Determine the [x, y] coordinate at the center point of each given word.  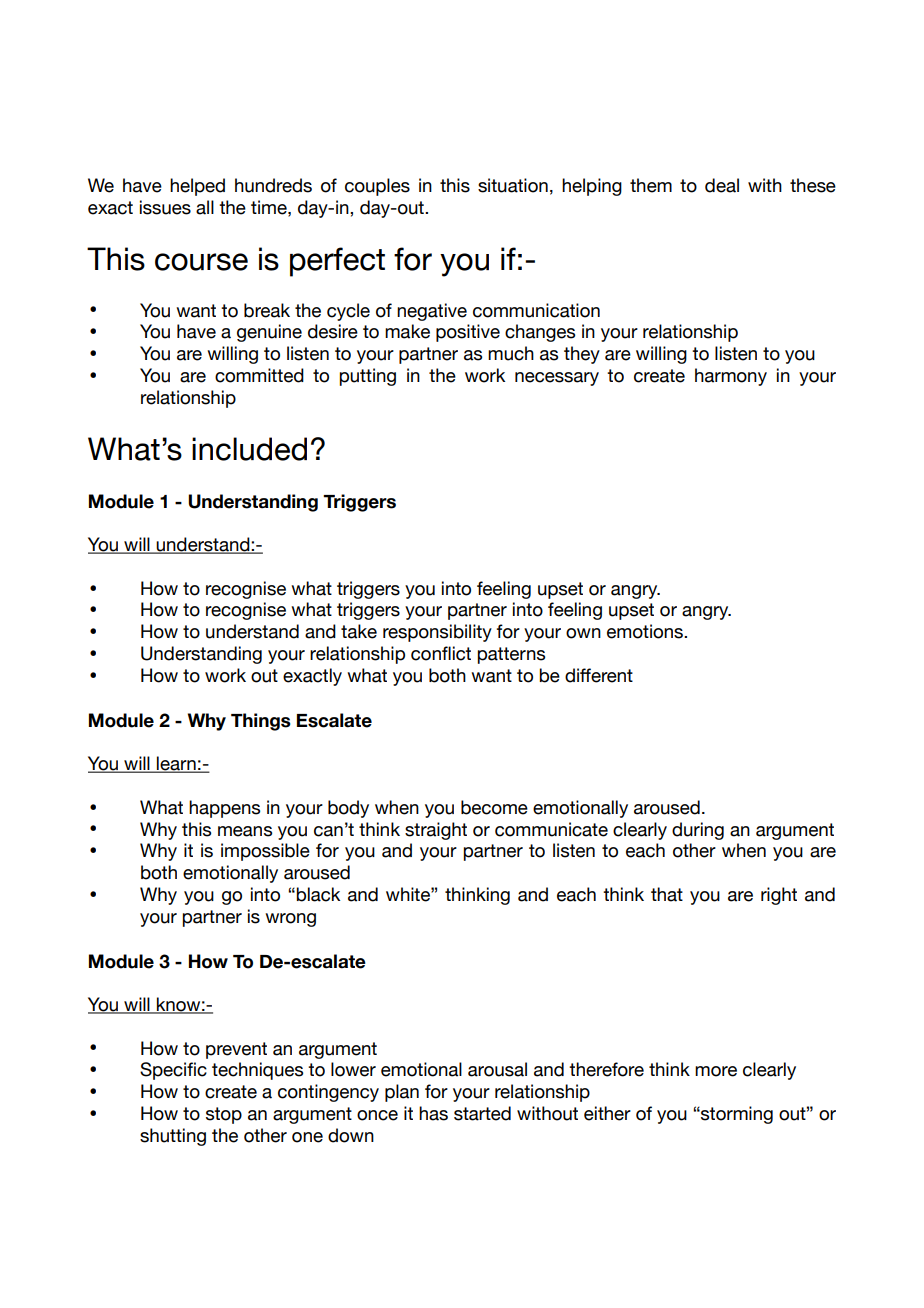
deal [722, 185]
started [482, 1113]
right [779, 896]
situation [513, 185]
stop [224, 1115]
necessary [557, 379]
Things [261, 722]
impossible [265, 852]
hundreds [273, 185]
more [716, 1071]
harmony [731, 377]
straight [436, 831]
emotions [646, 631]
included [249, 449]
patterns [511, 655]
